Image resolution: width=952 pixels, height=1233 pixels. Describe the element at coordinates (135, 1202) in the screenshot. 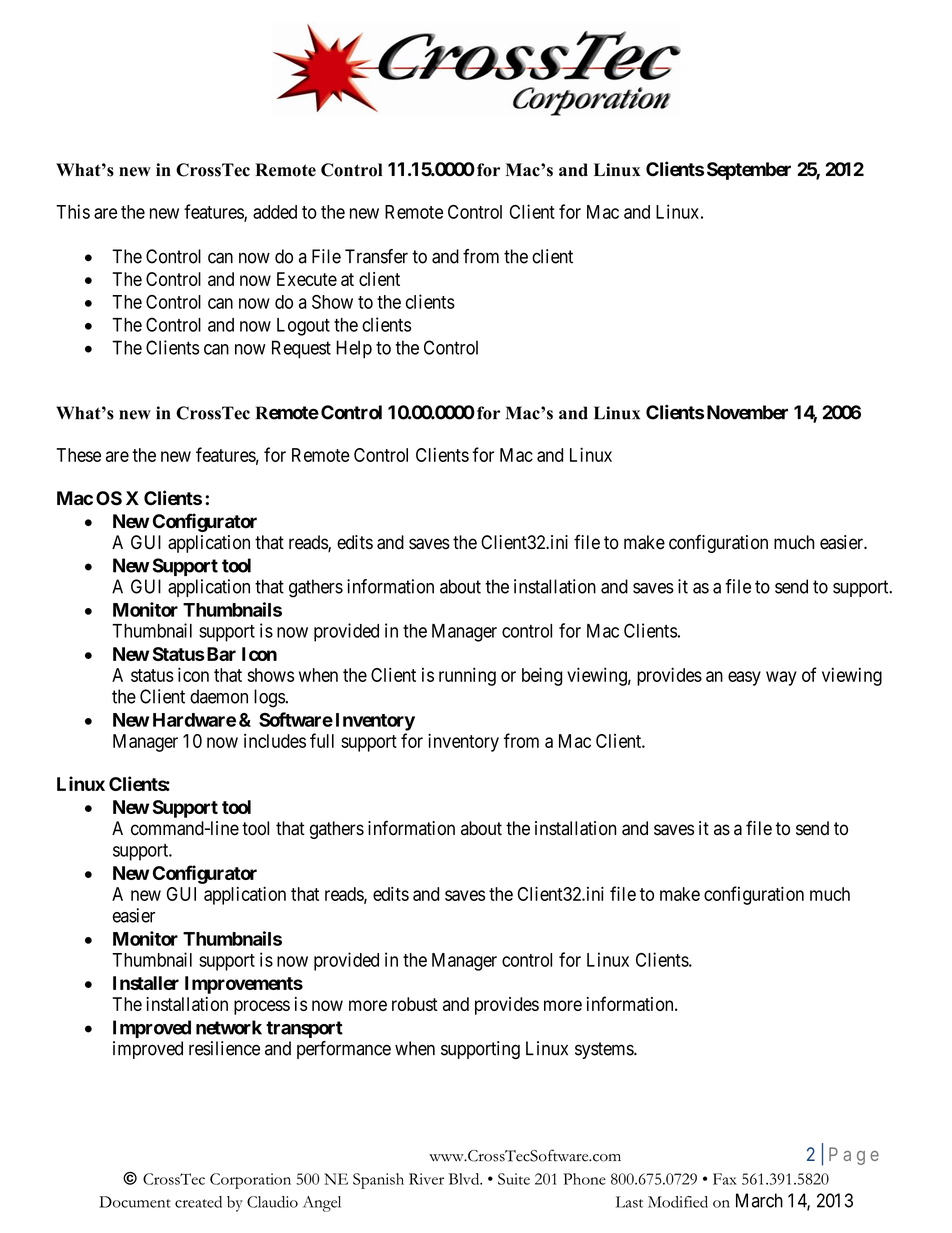

I see `Document` at that location.
